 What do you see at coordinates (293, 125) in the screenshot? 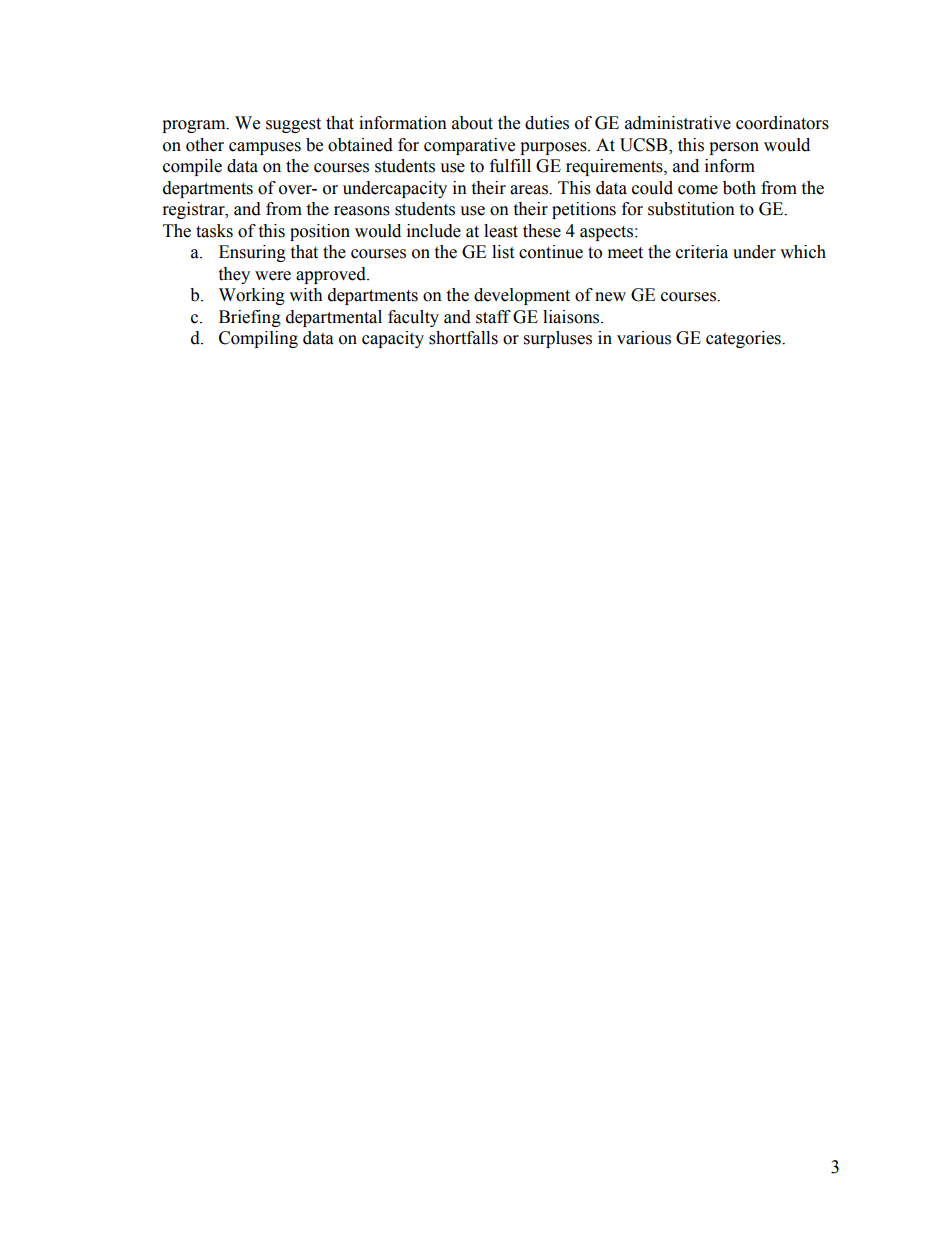
I see `suggest` at bounding box center [293, 125].
